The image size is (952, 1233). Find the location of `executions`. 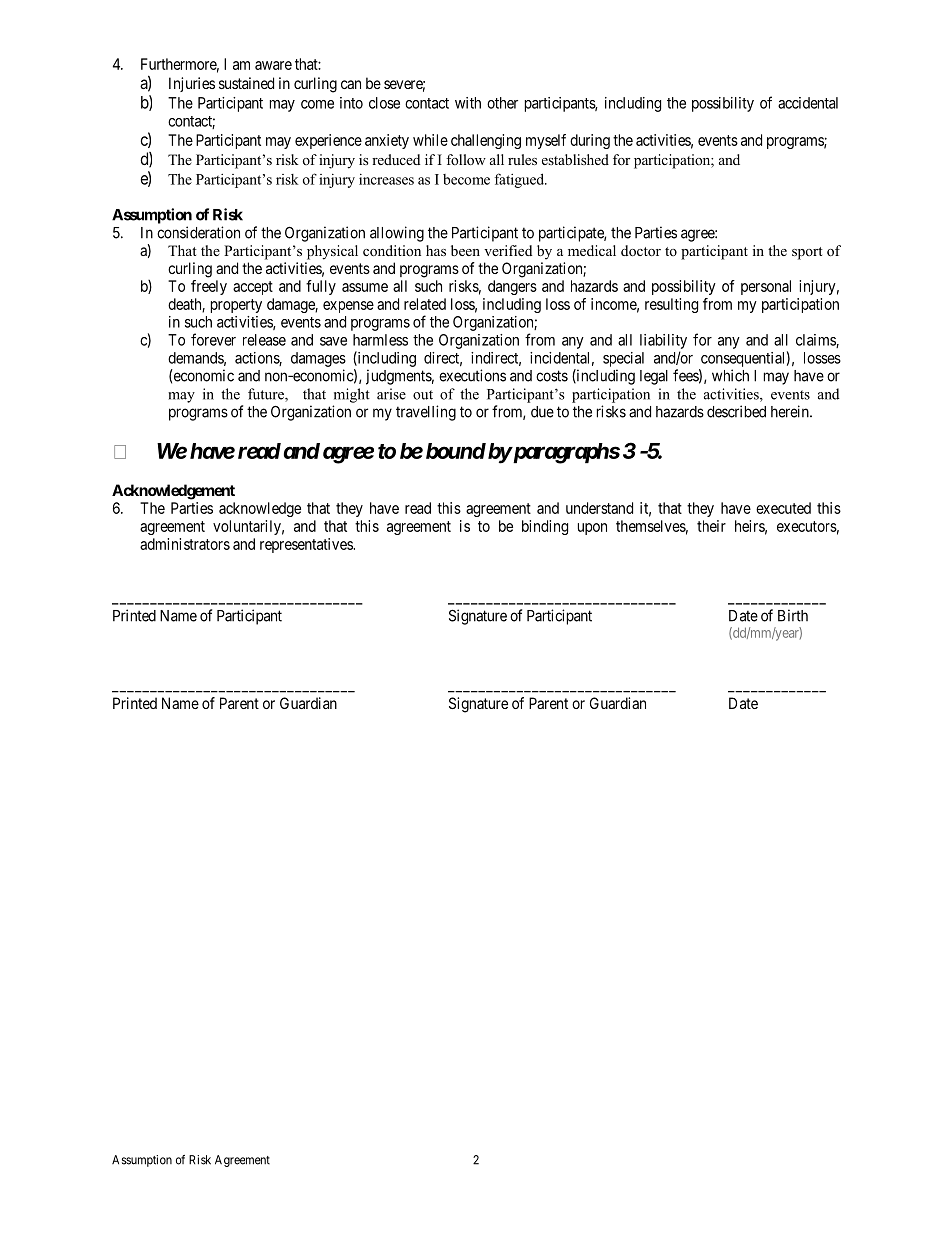

executions is located at coordinates (472, 375).
